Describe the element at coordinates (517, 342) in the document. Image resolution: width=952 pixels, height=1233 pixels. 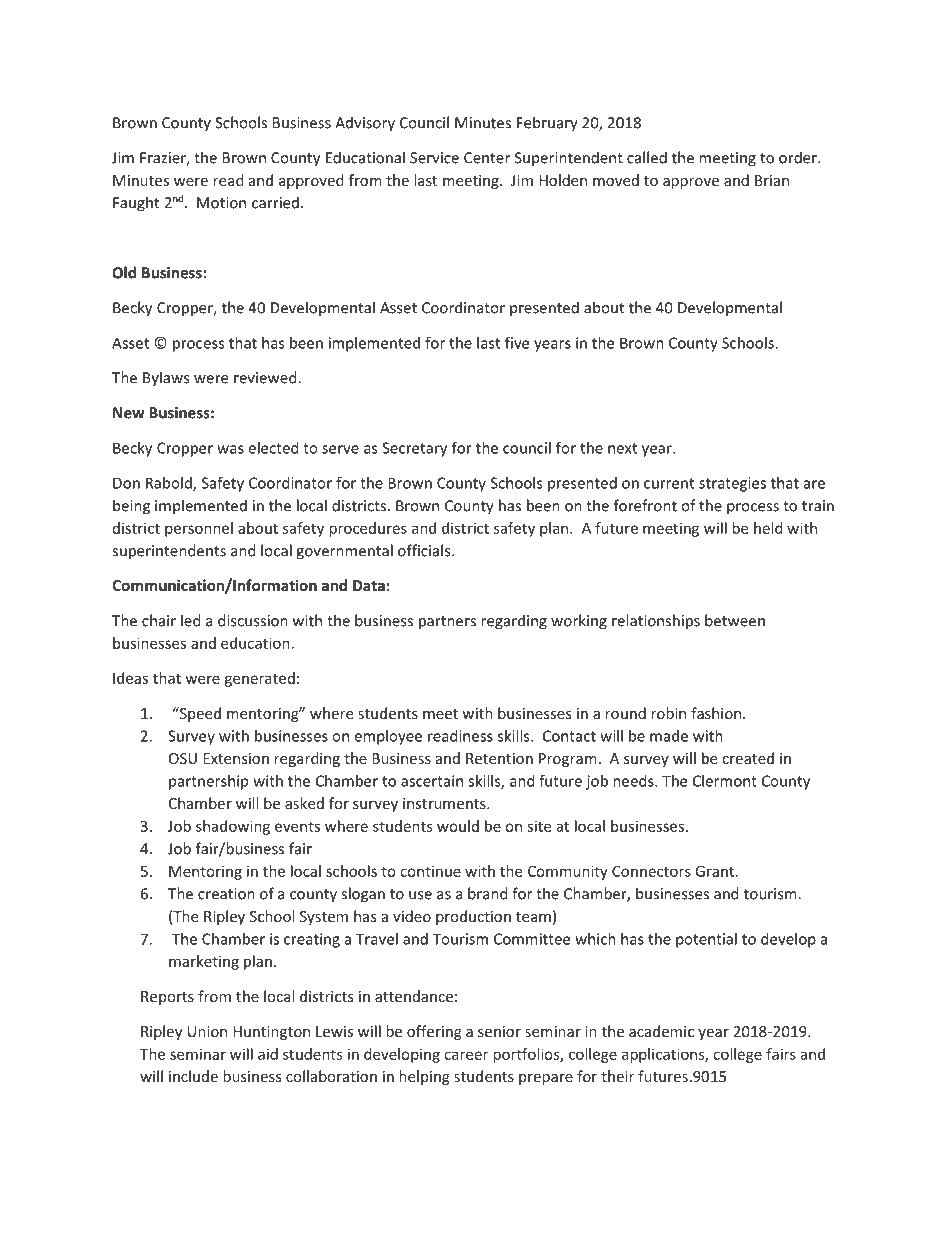
I see `five` at that location.
